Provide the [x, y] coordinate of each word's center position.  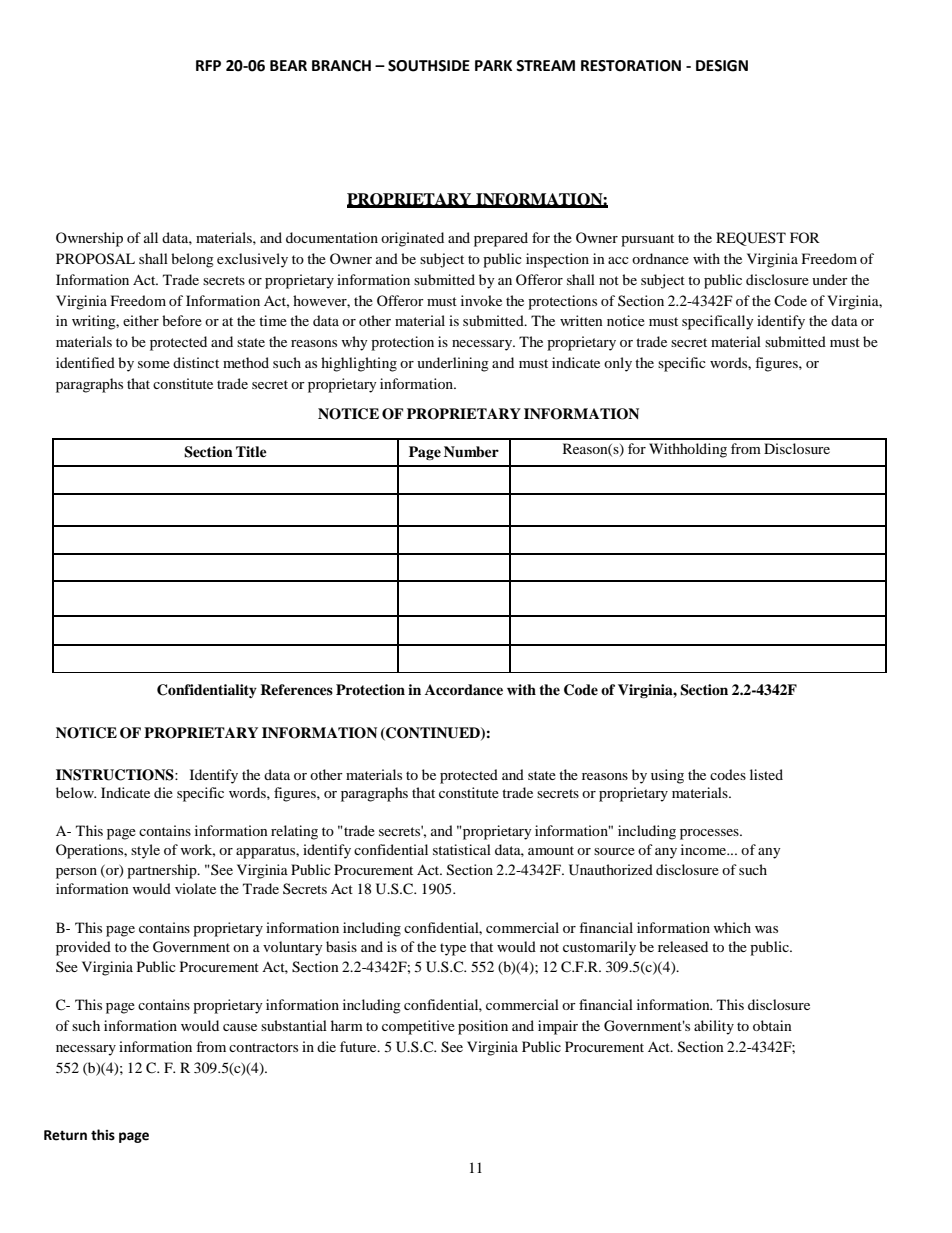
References [296, 689]
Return [65, 1135]
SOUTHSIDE [429, 66]
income [704, 849]
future [359, 1046]
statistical [462, 849]
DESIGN [722, 66]
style [145, 851]
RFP [208, 65]
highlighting [359, 364]
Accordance [464, 690]
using [667, 776]
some [154, 364]
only [618, 364]
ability [714, 1027]
